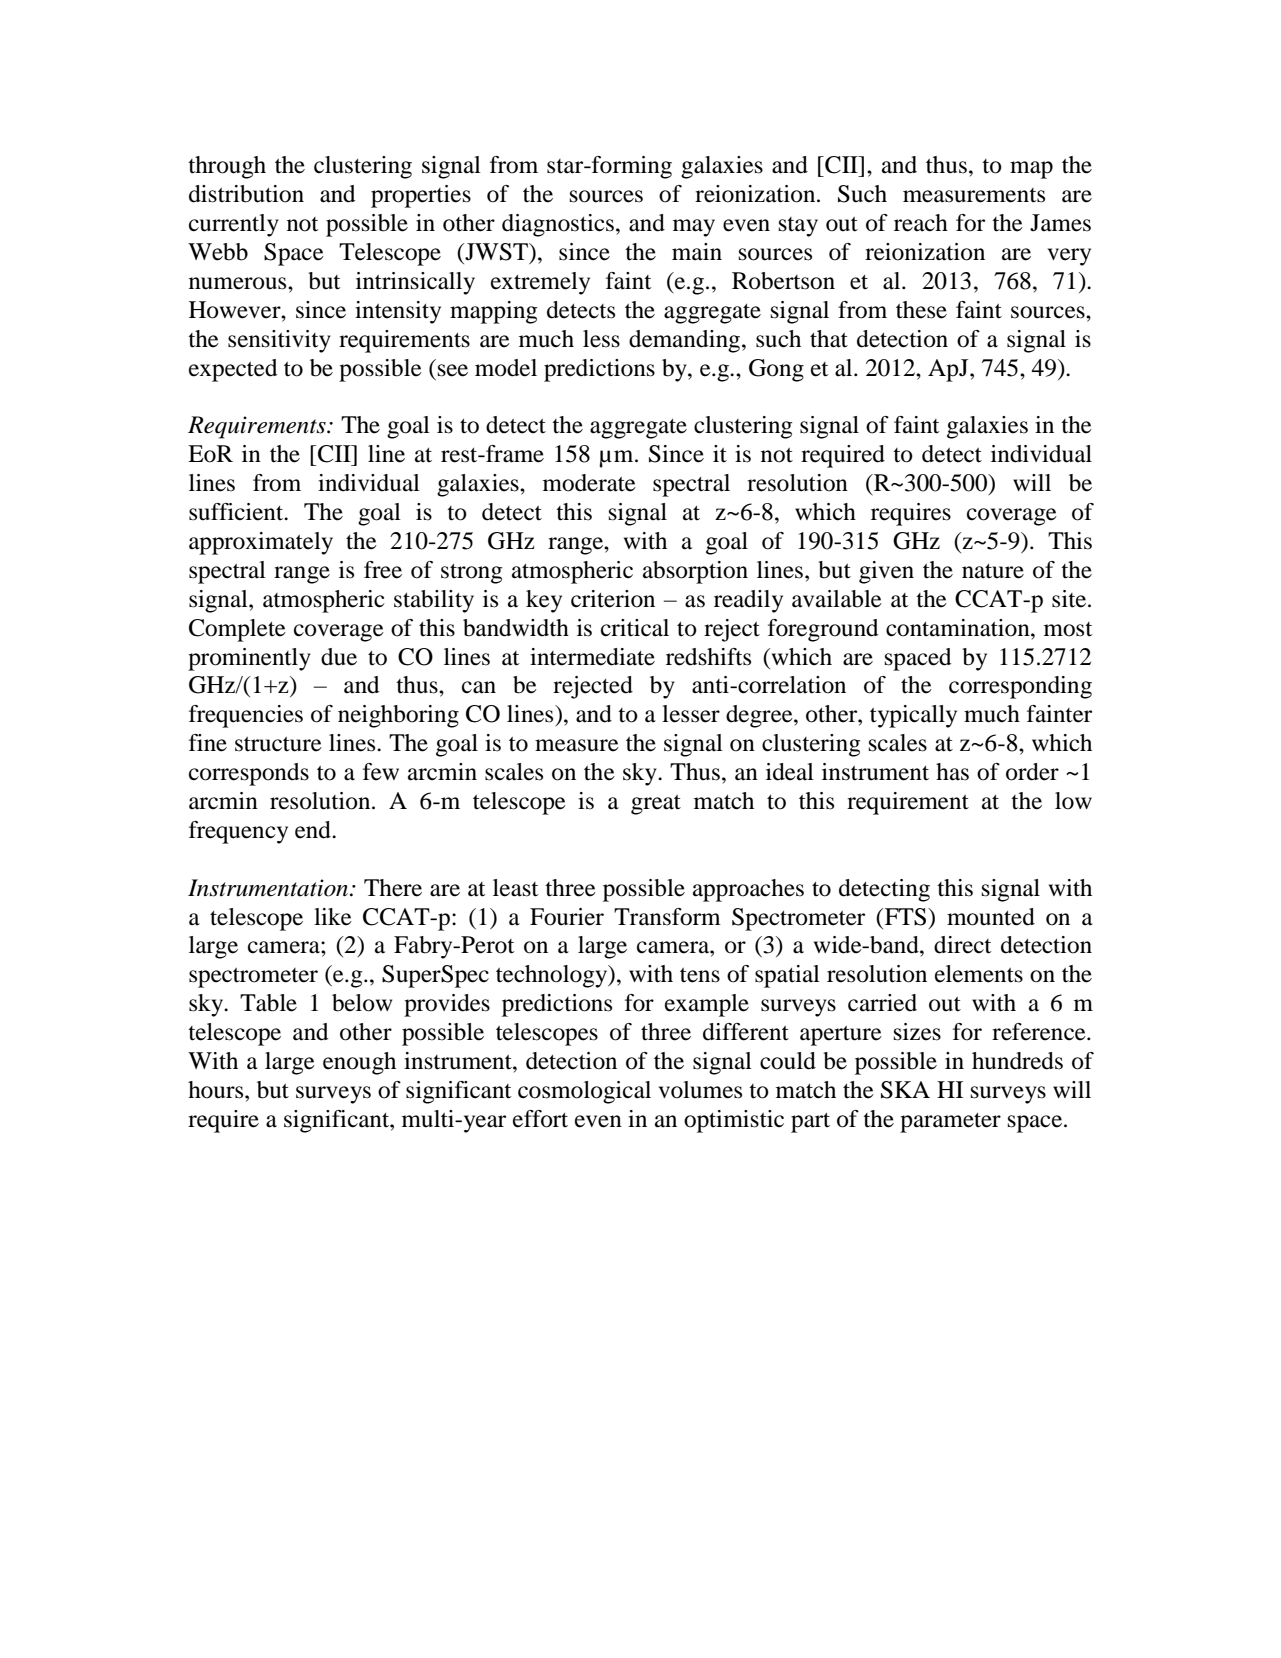 This page has width=1281, height=1658. Describe the element at coordinates (991, 917) in the page. I see `mounted` at that location.
